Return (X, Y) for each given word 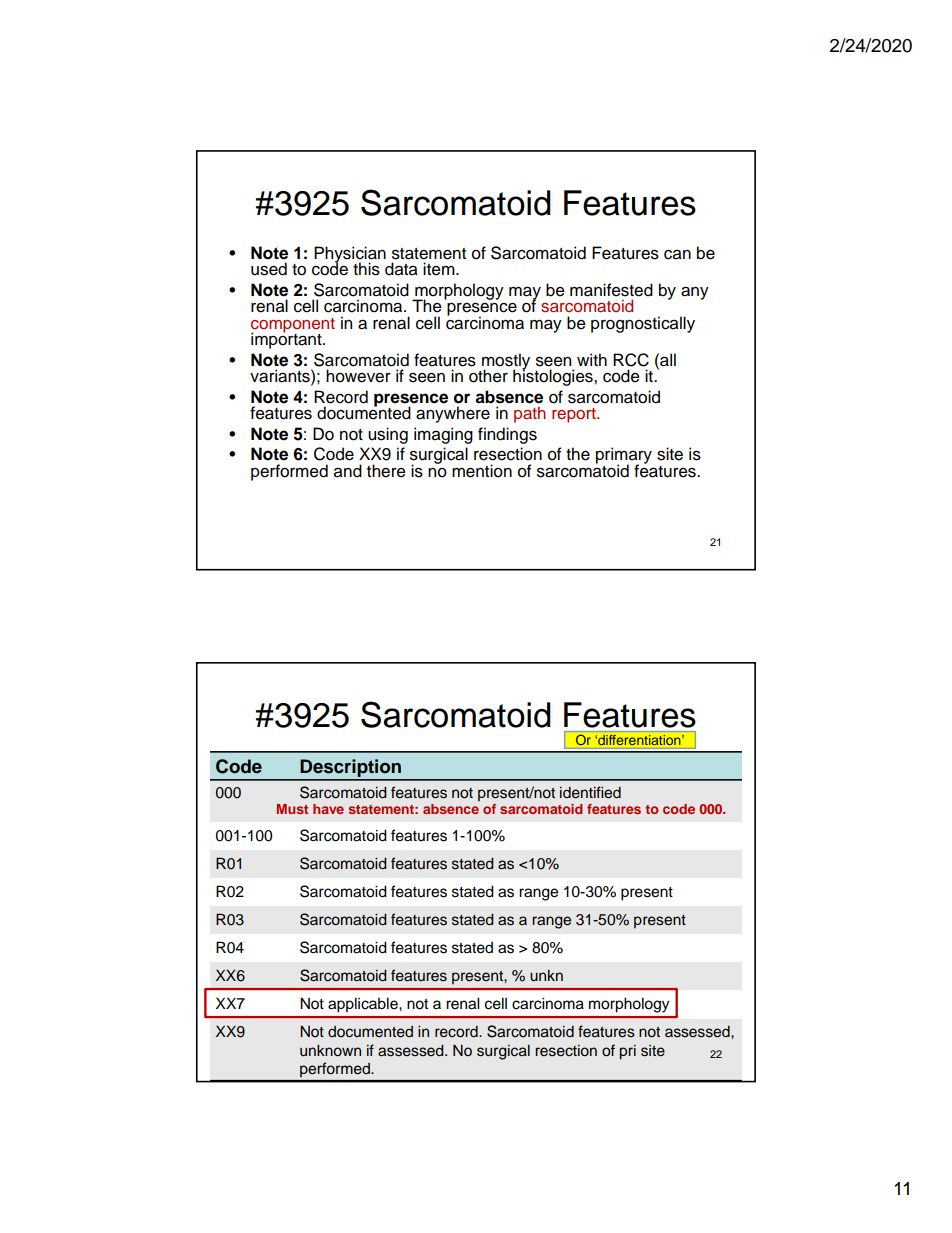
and (348, 471)
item (440, 269)
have (328, 809)
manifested (611, 290)
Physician (350, 255)
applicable (364, 1005)
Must (292, 809)
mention (482, 471)
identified (590, 792)
